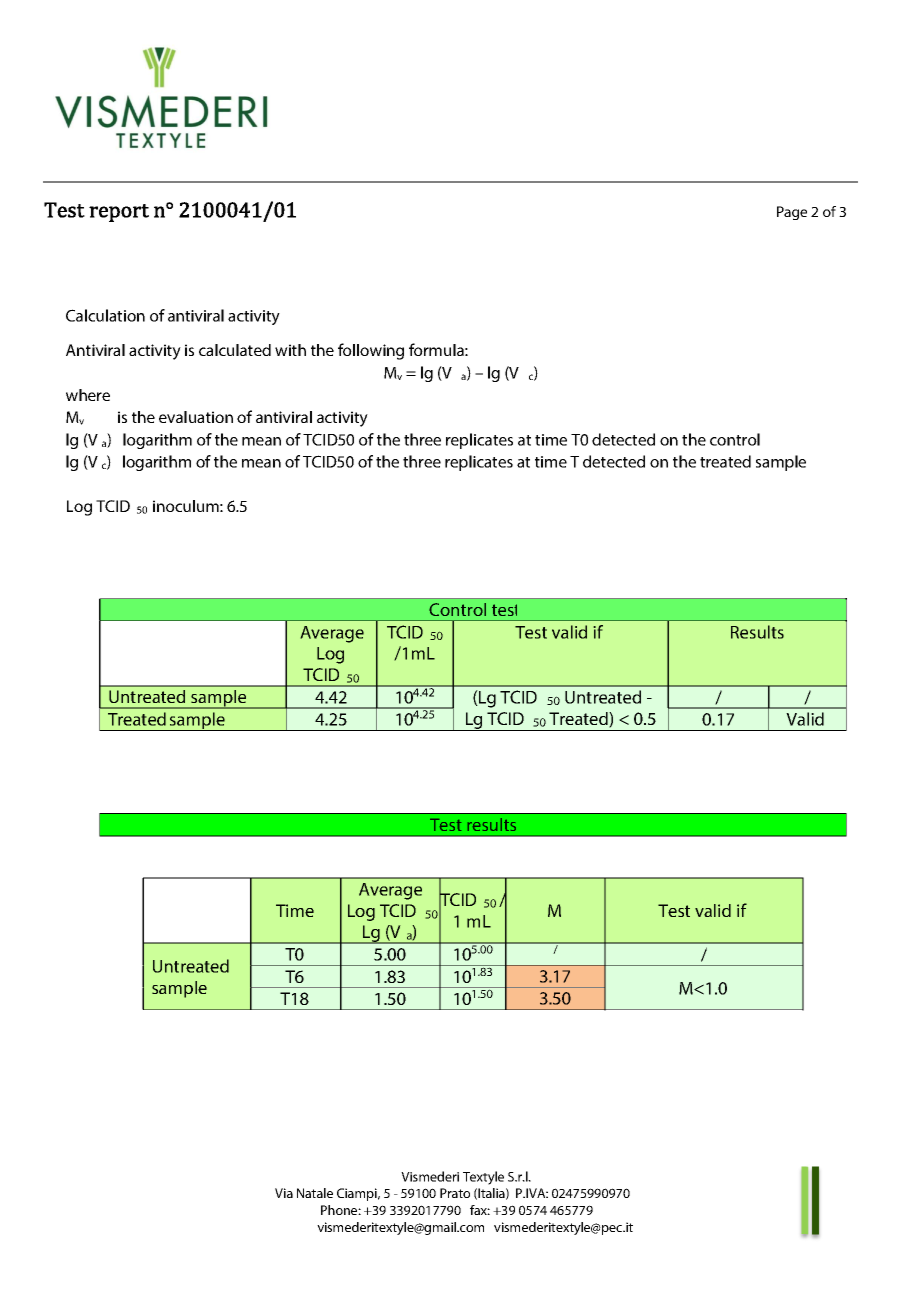 The height and width of the screenshot is (1308, 924). I want to click on Via, so click(284, 1193).
